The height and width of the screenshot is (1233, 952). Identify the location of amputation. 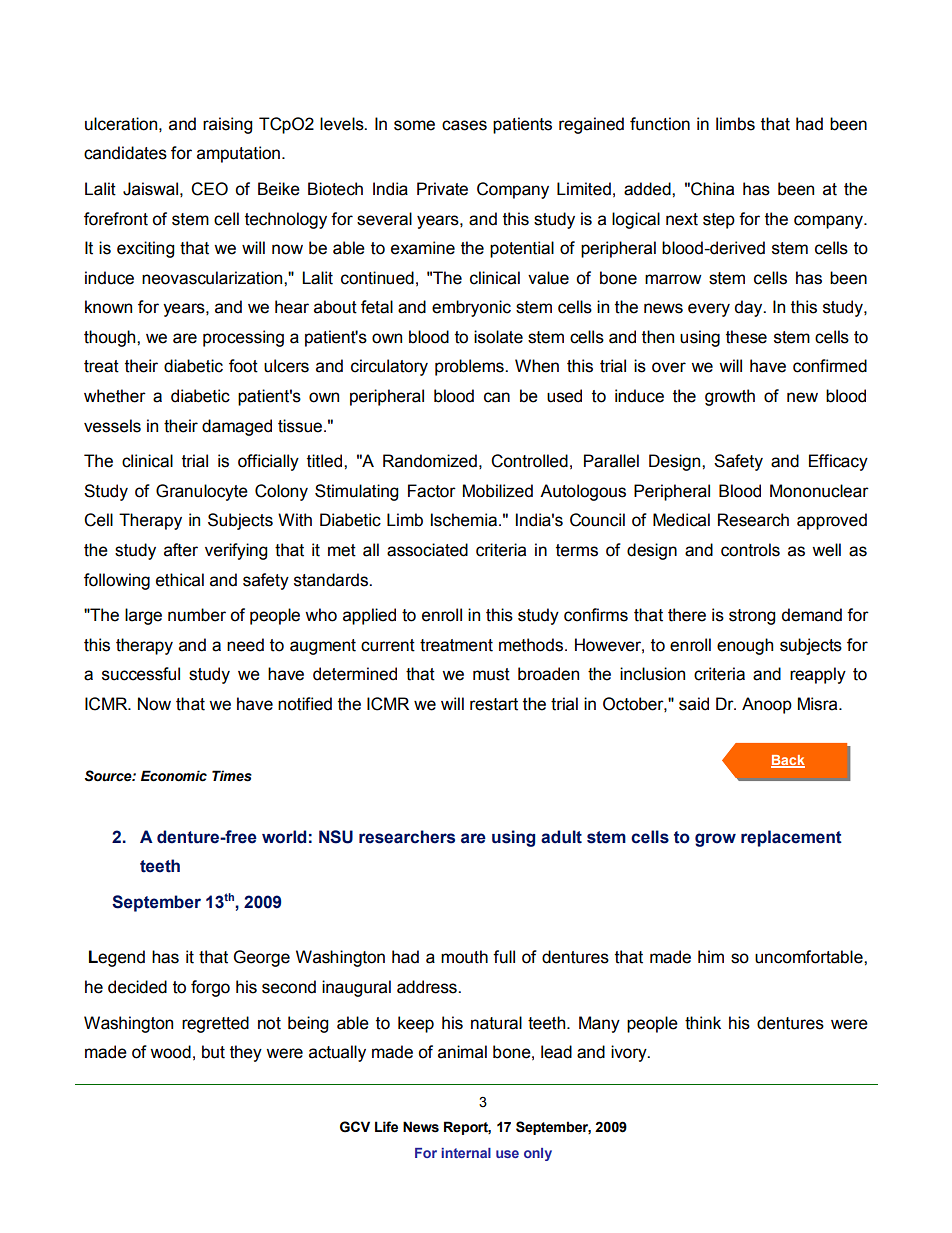
(238, 154).
